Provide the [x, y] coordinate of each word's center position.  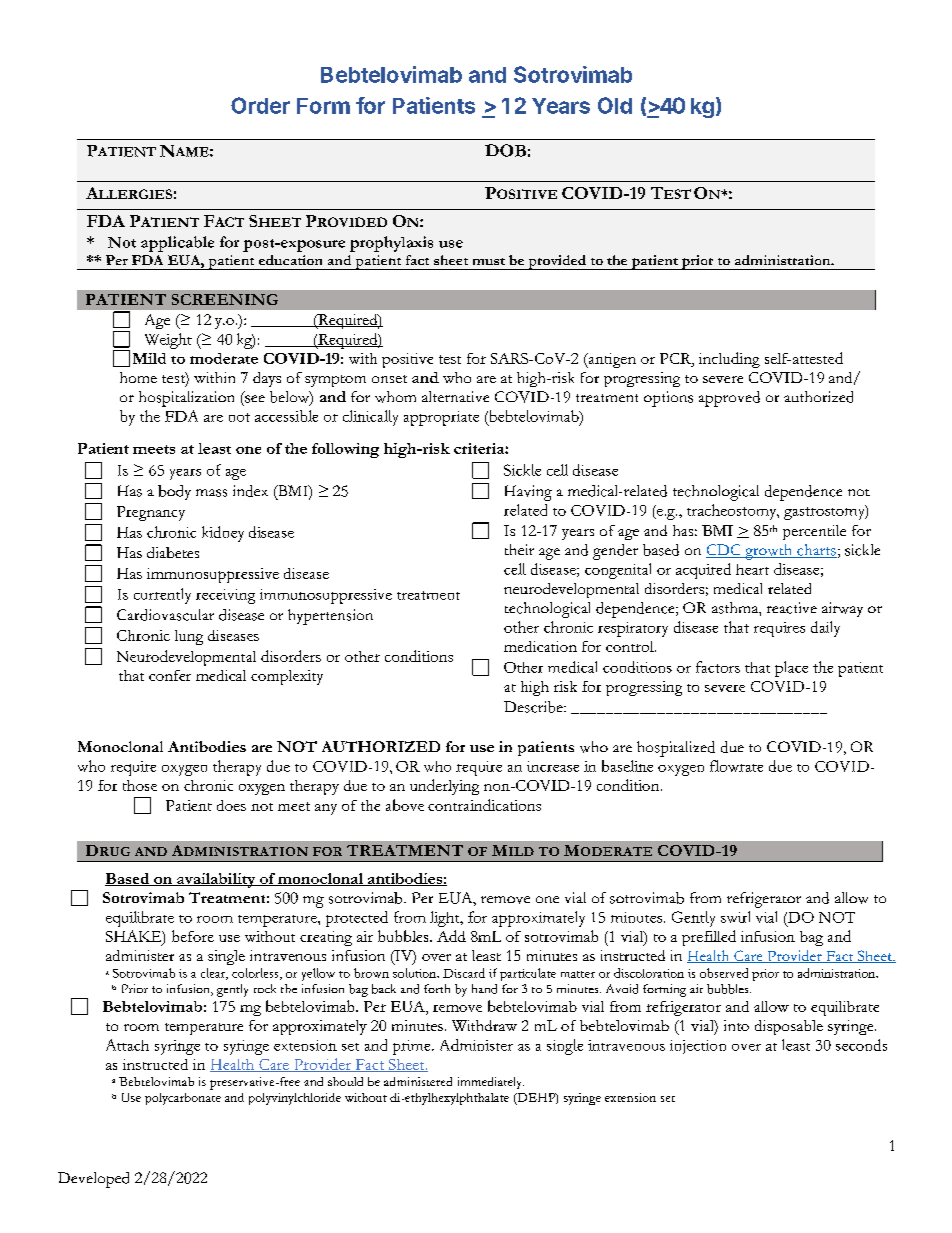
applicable [177, 244]
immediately [491, 1083]
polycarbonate [183, 1099]
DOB [505, 150]
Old [615, 105]
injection [698, 1047]
